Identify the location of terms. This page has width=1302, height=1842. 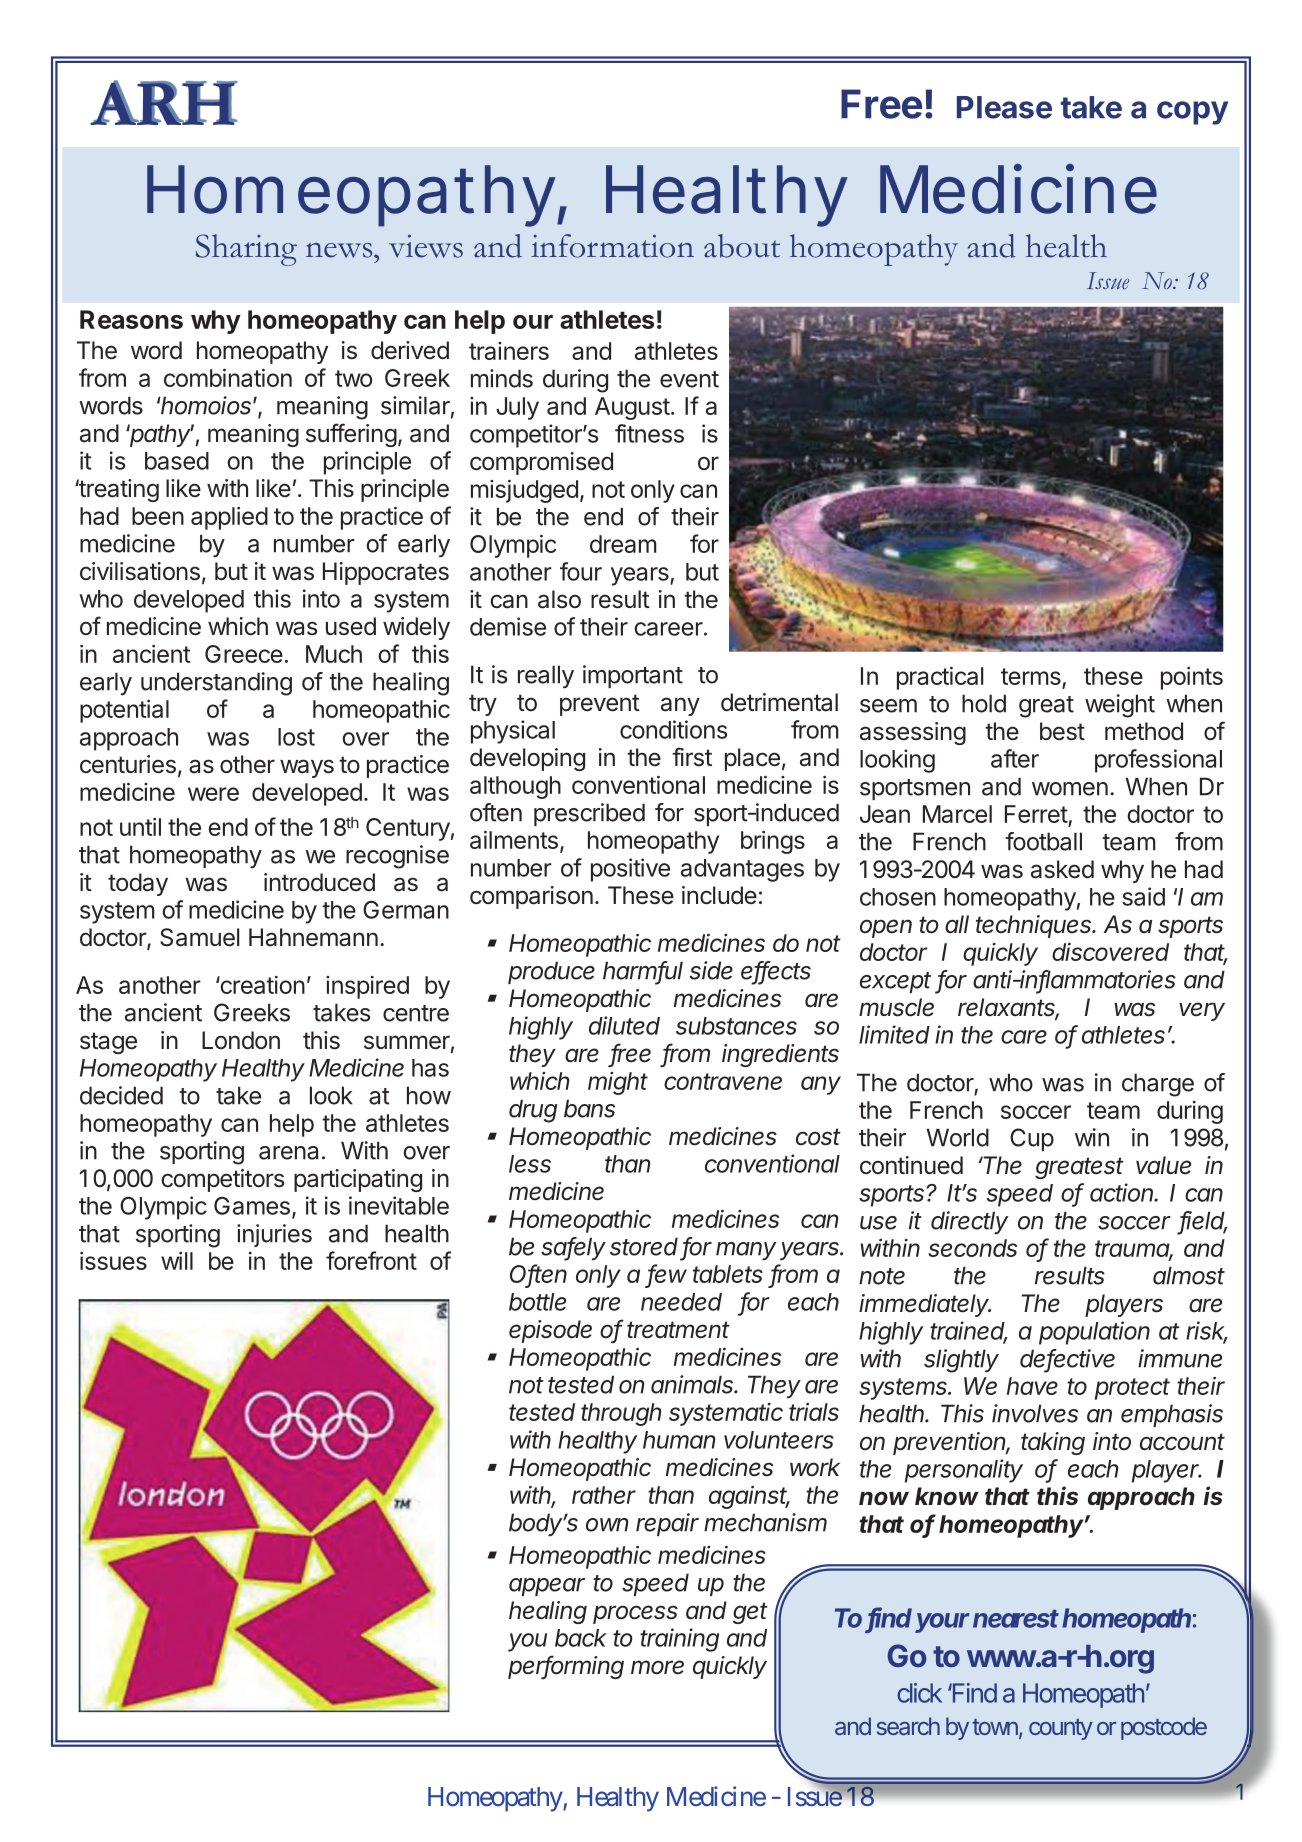
(1032, 678).
